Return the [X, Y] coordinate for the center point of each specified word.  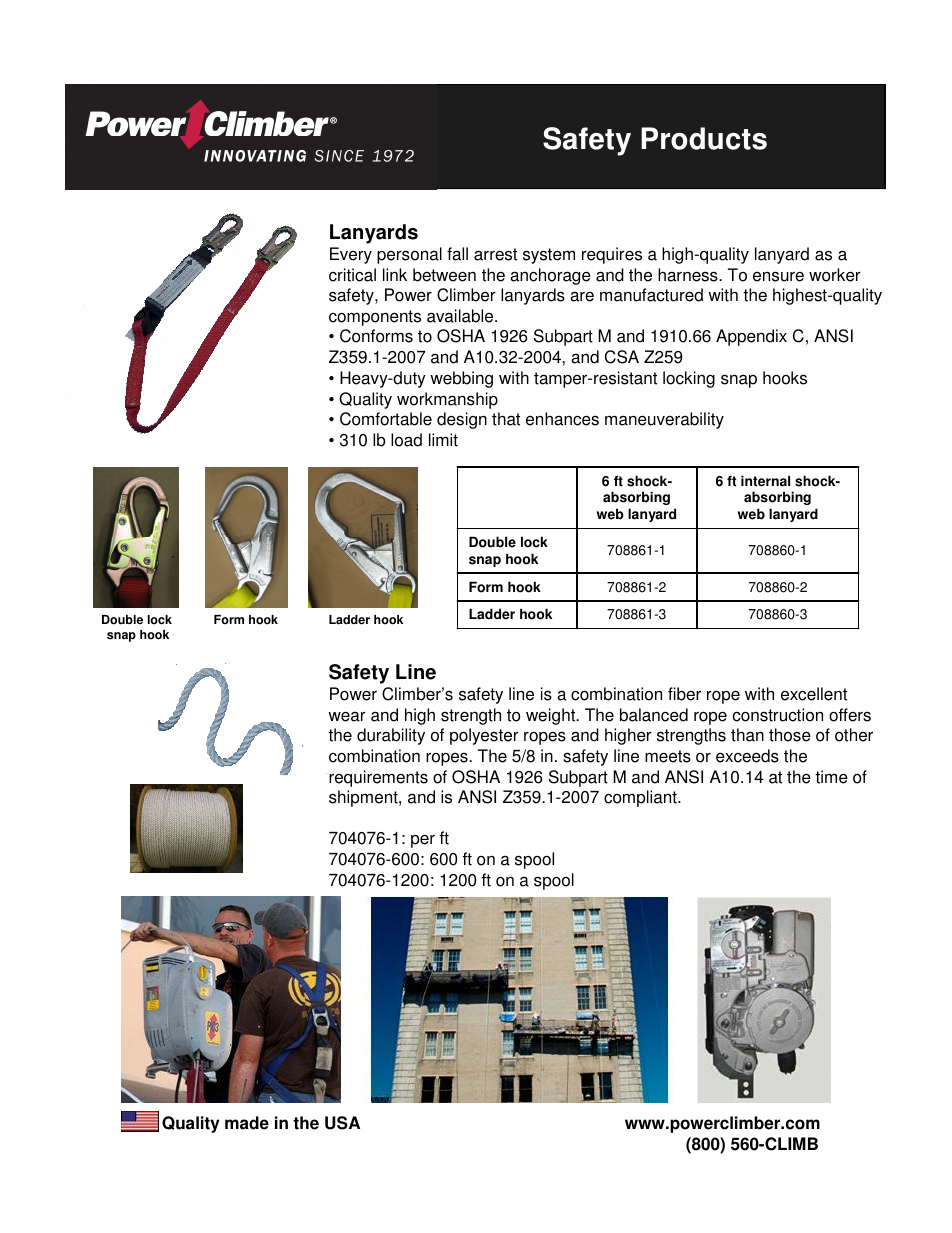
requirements [378, 778]
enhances [562, 419]
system [549, 256]
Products [704, 138]
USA [342, 1123]
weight [552, 716]
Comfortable [386, 419]
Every [351, 255]
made [247, 1123]
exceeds [747, 756]
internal [765, 481]
